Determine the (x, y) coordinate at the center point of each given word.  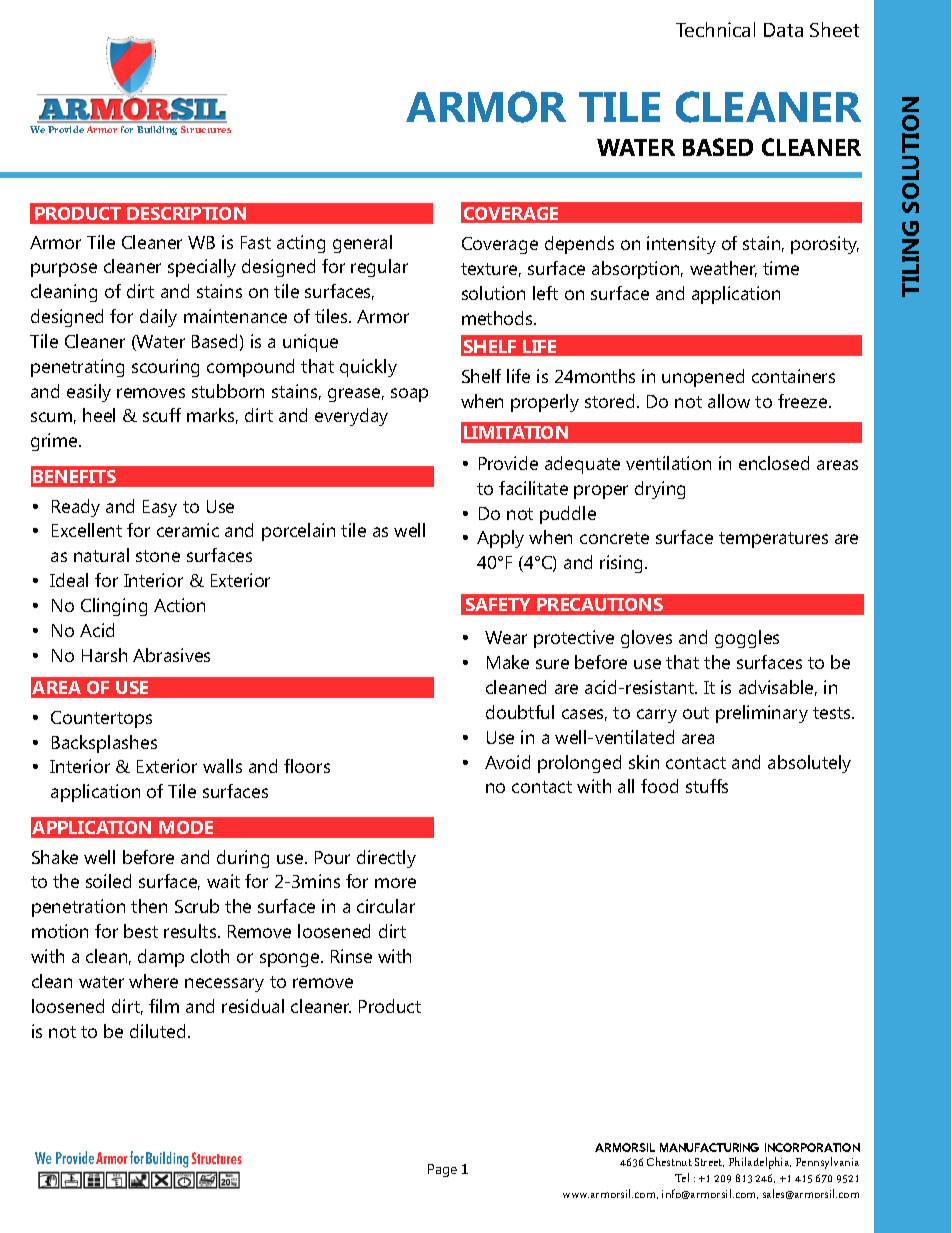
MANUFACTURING (709, 1147)
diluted (157, 1031)
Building (157, 130)
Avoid (507, 762)
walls (222, 766)
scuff (162, 415)
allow (729, 401)
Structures (206, 129)
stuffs (707, 786)
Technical (715, 29)
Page (442, 1170)
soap (409, 395)
